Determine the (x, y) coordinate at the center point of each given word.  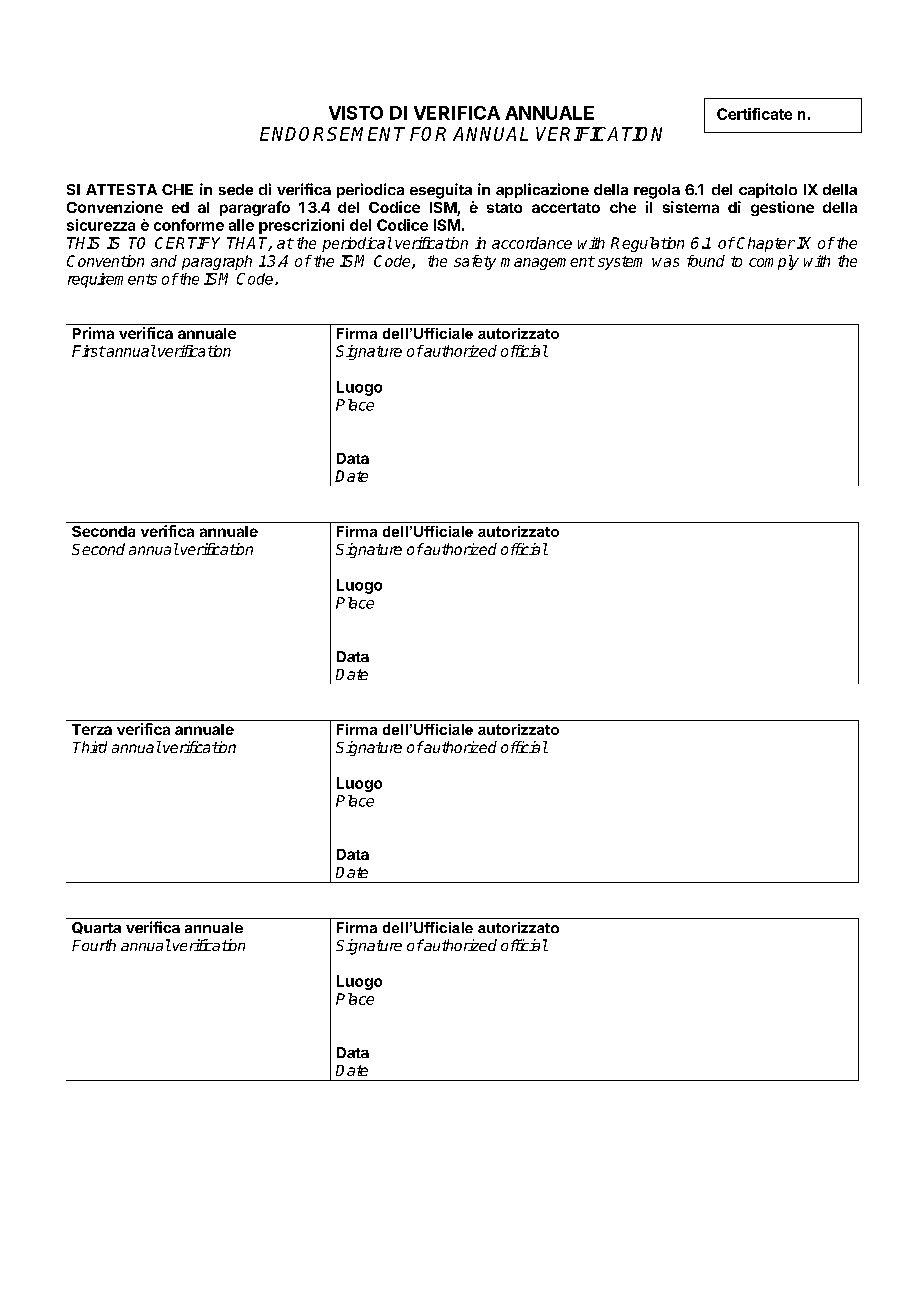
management (548, 263)
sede (236, 189)
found (706, 261)
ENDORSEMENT (332, 134)
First (88, 351)
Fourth (94, 945)
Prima (93, 333)
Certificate (754, 114)
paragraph (217, 262)
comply (774, 262)
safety (475, 262)
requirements (112, 280)
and (164, 261)
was (665, 262)
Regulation (647, 244)
